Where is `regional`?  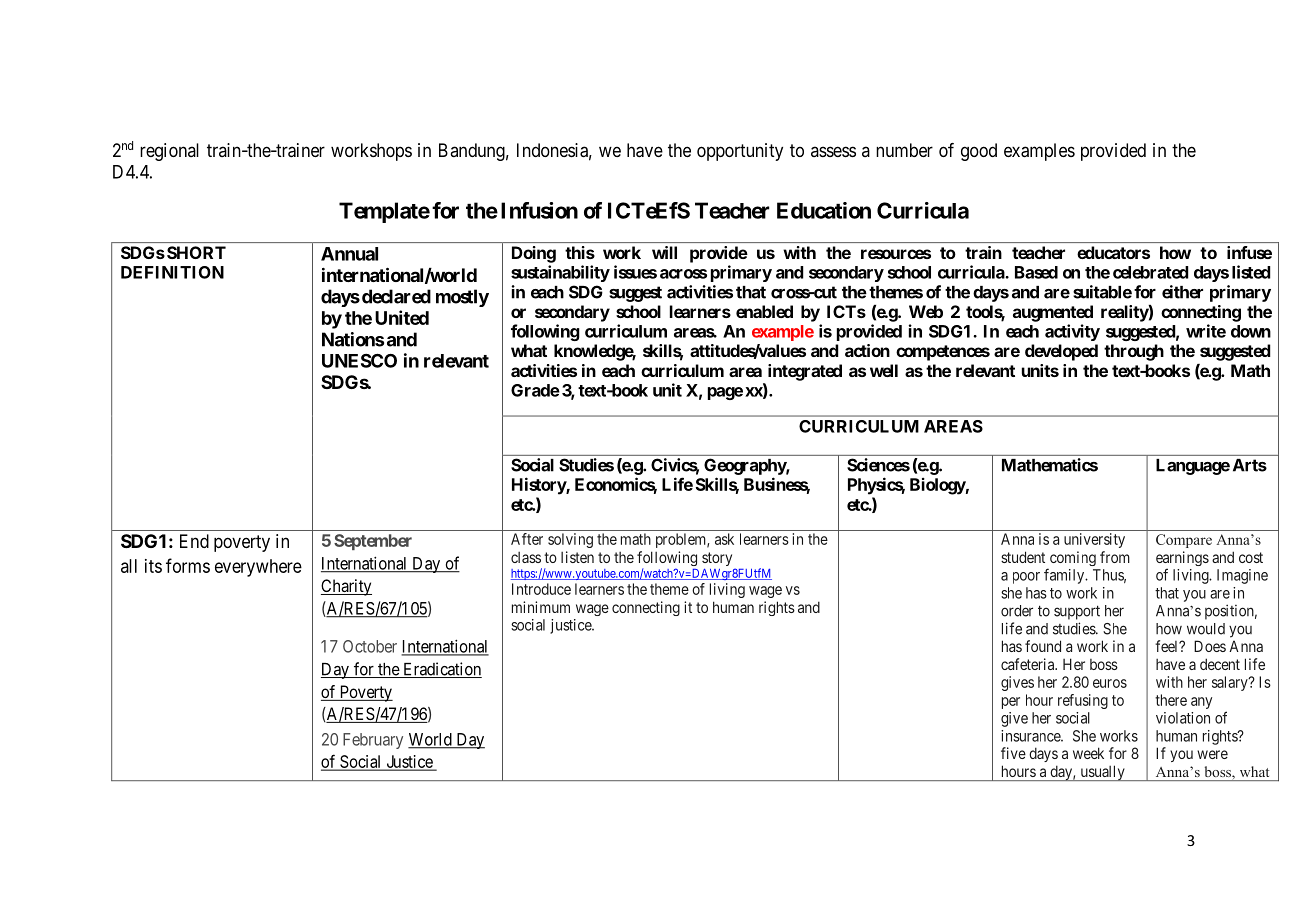
regional is located at coordinates (169, 152).
